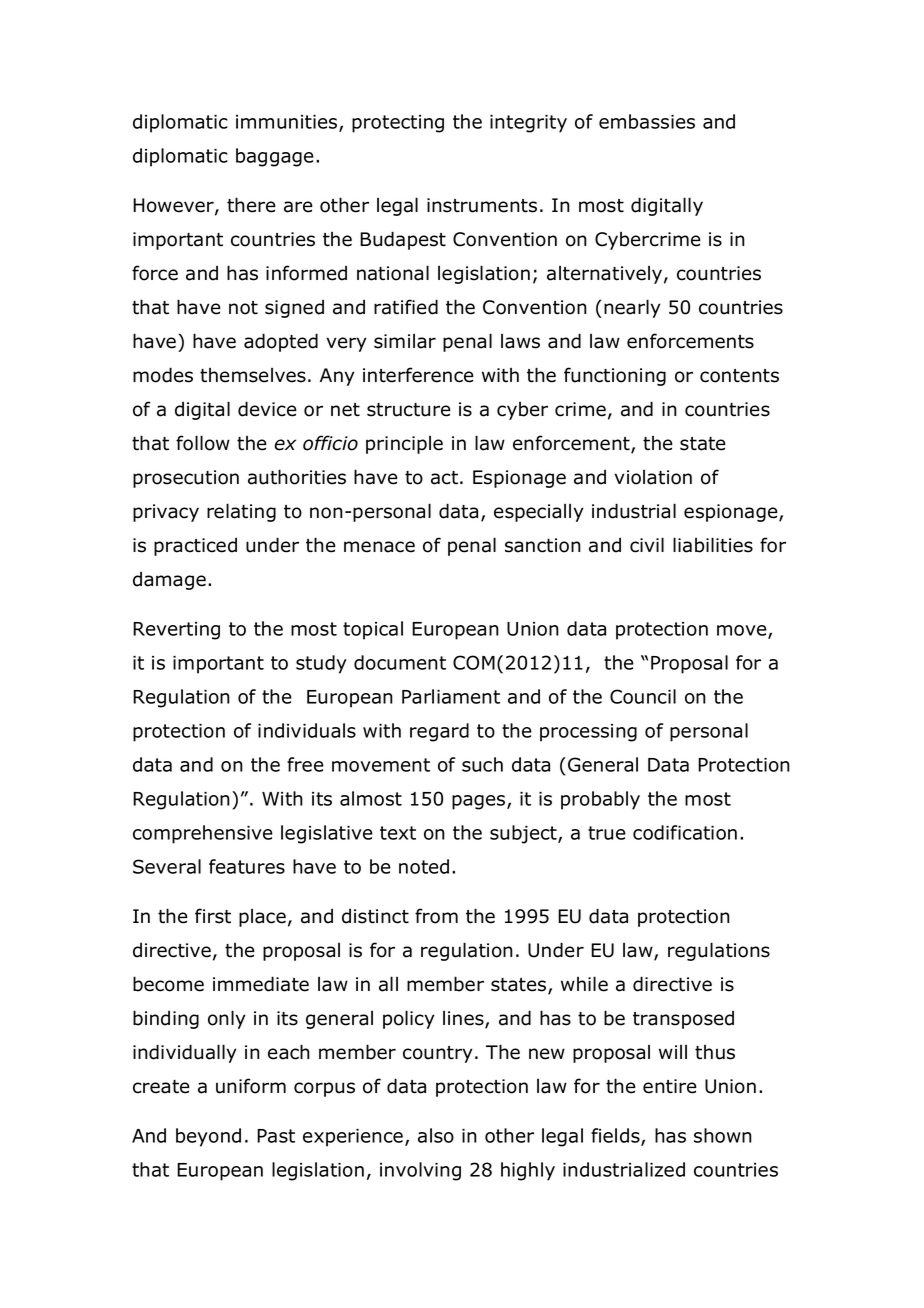  I want to click on beyond, so click(208, 1137).
